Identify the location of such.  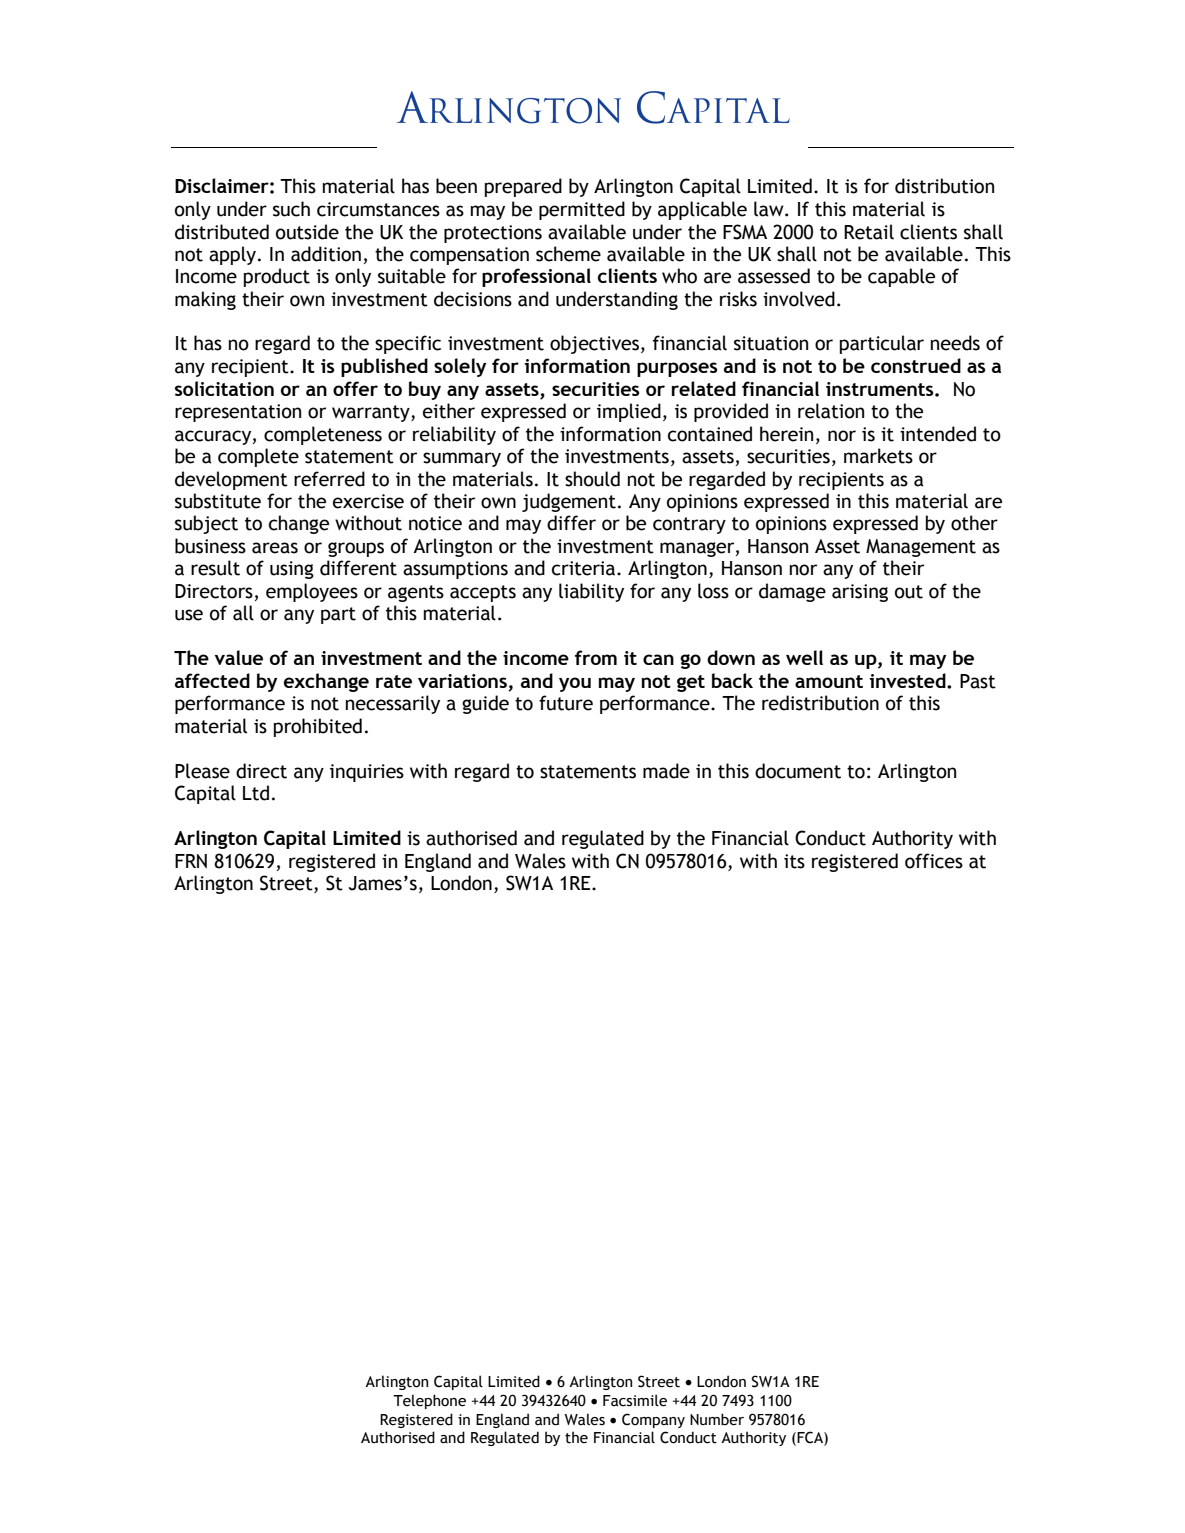
(291, 209).
